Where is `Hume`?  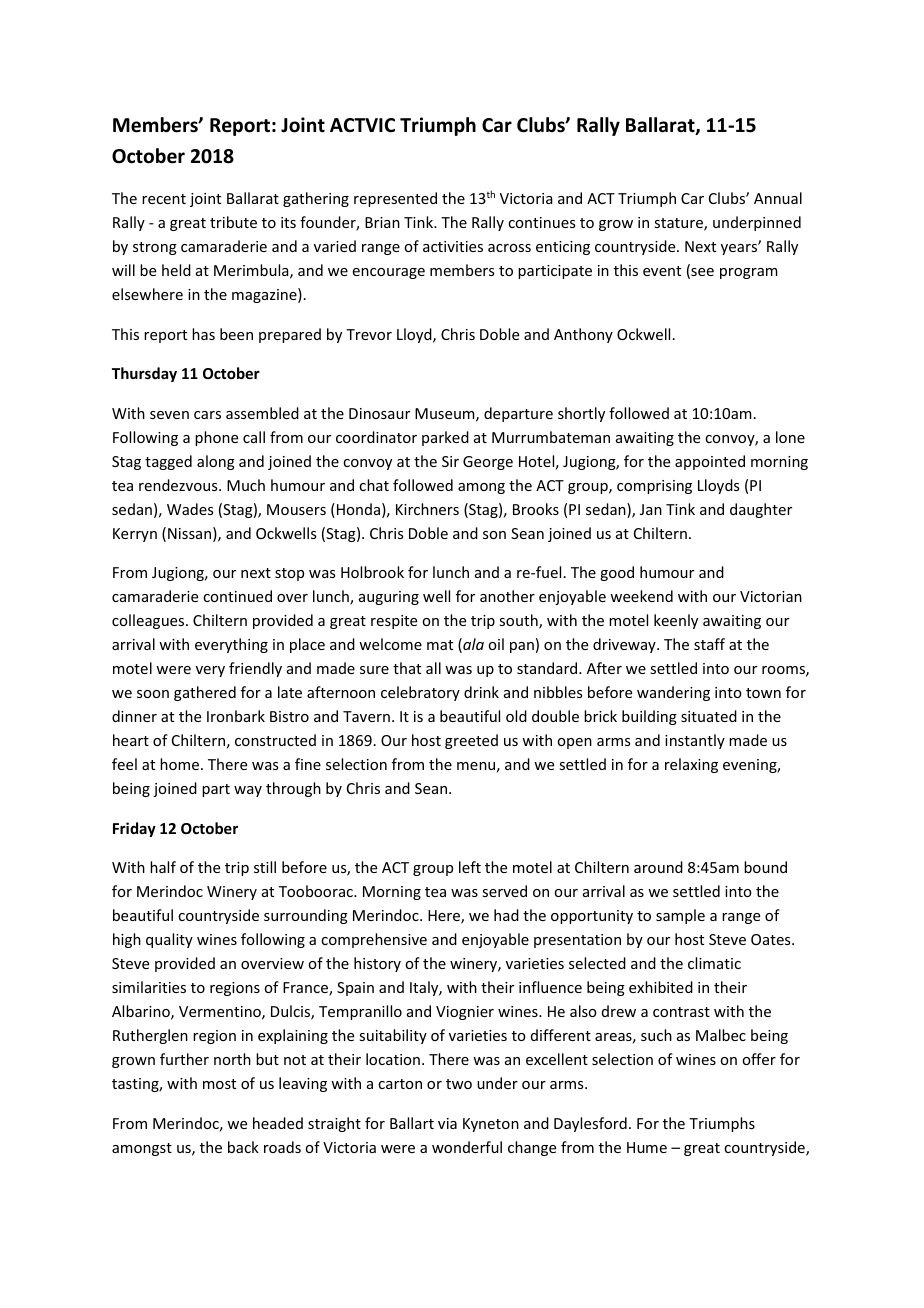
Hume is located at coordinates (647, 1147).
